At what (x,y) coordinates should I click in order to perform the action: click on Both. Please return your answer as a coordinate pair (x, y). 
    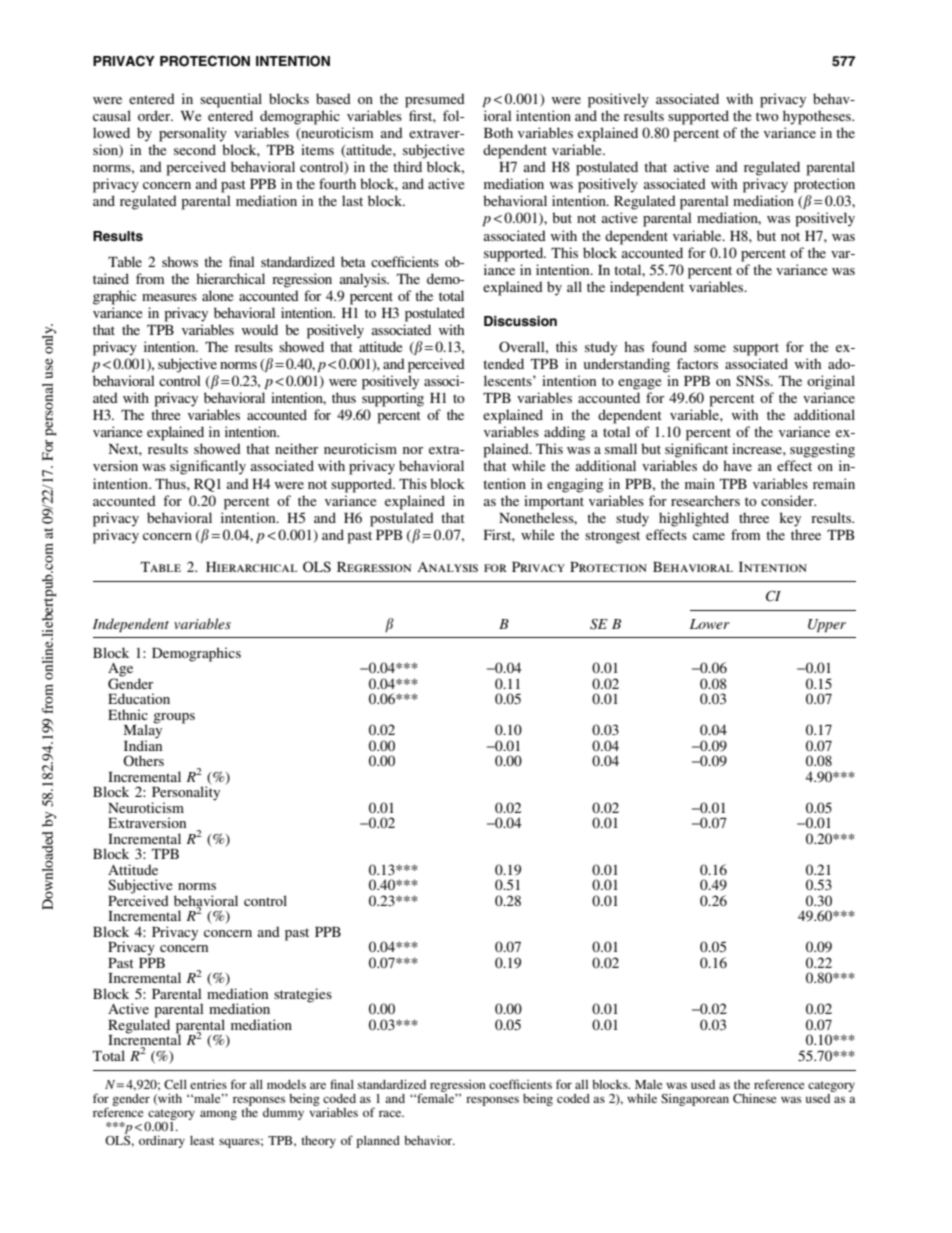
    Looking at the image, I should click on (498, 132).
